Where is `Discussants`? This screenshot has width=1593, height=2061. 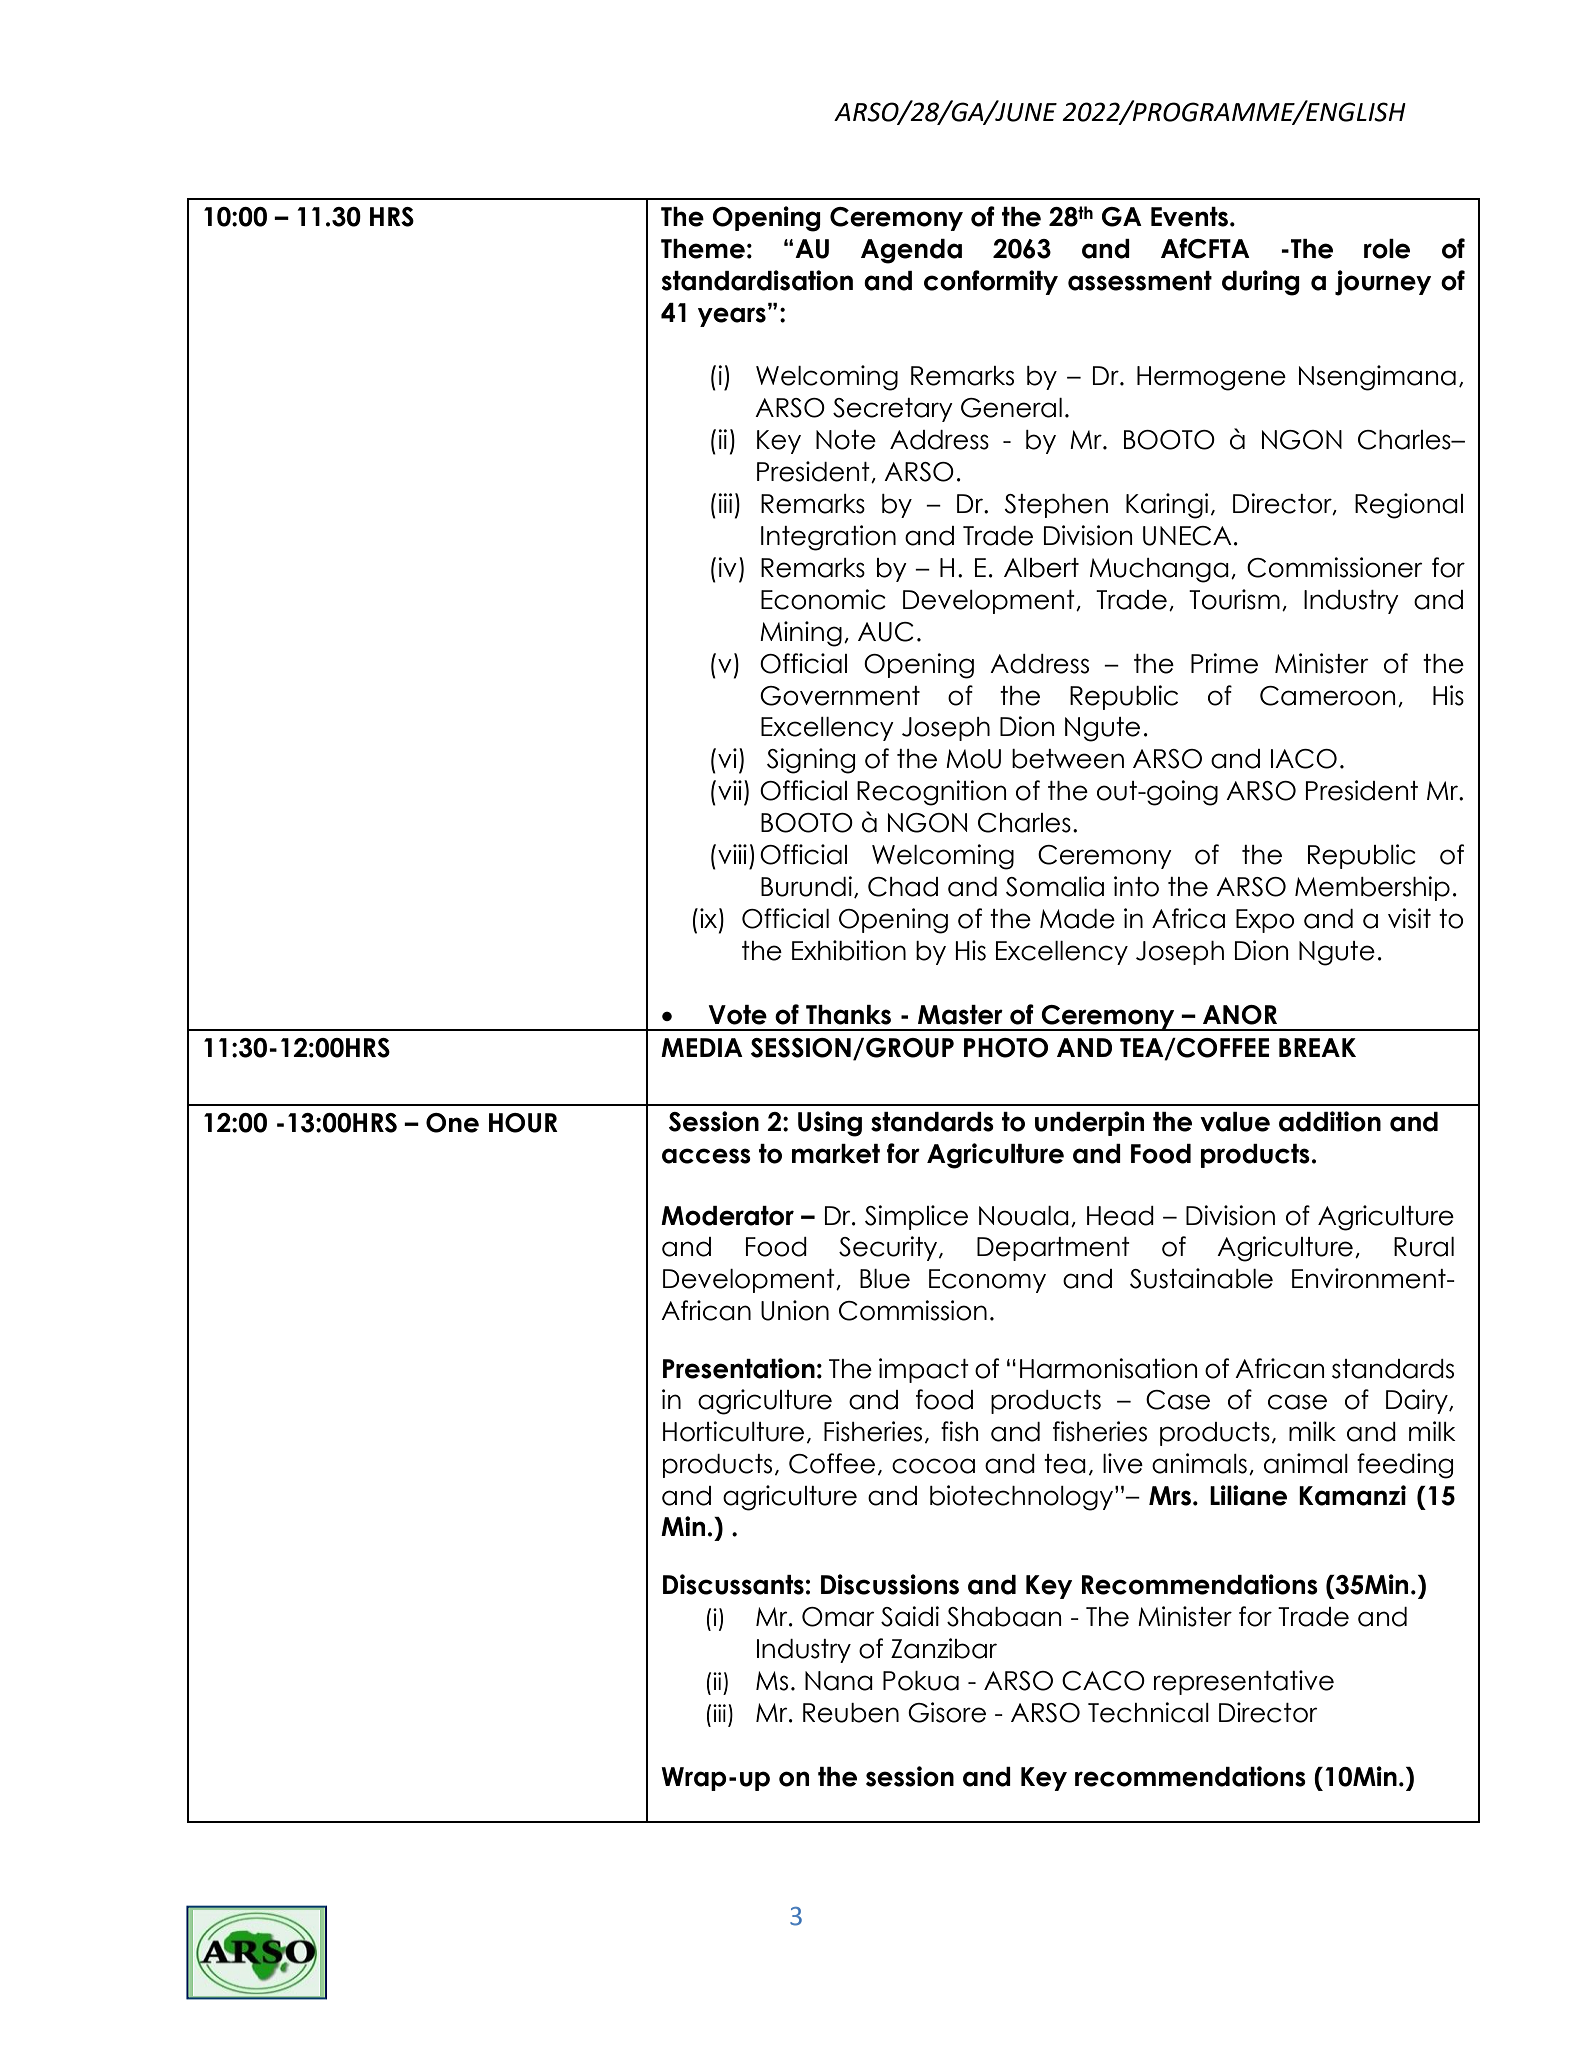
Discussants is located at coordinates (733, 1584).
